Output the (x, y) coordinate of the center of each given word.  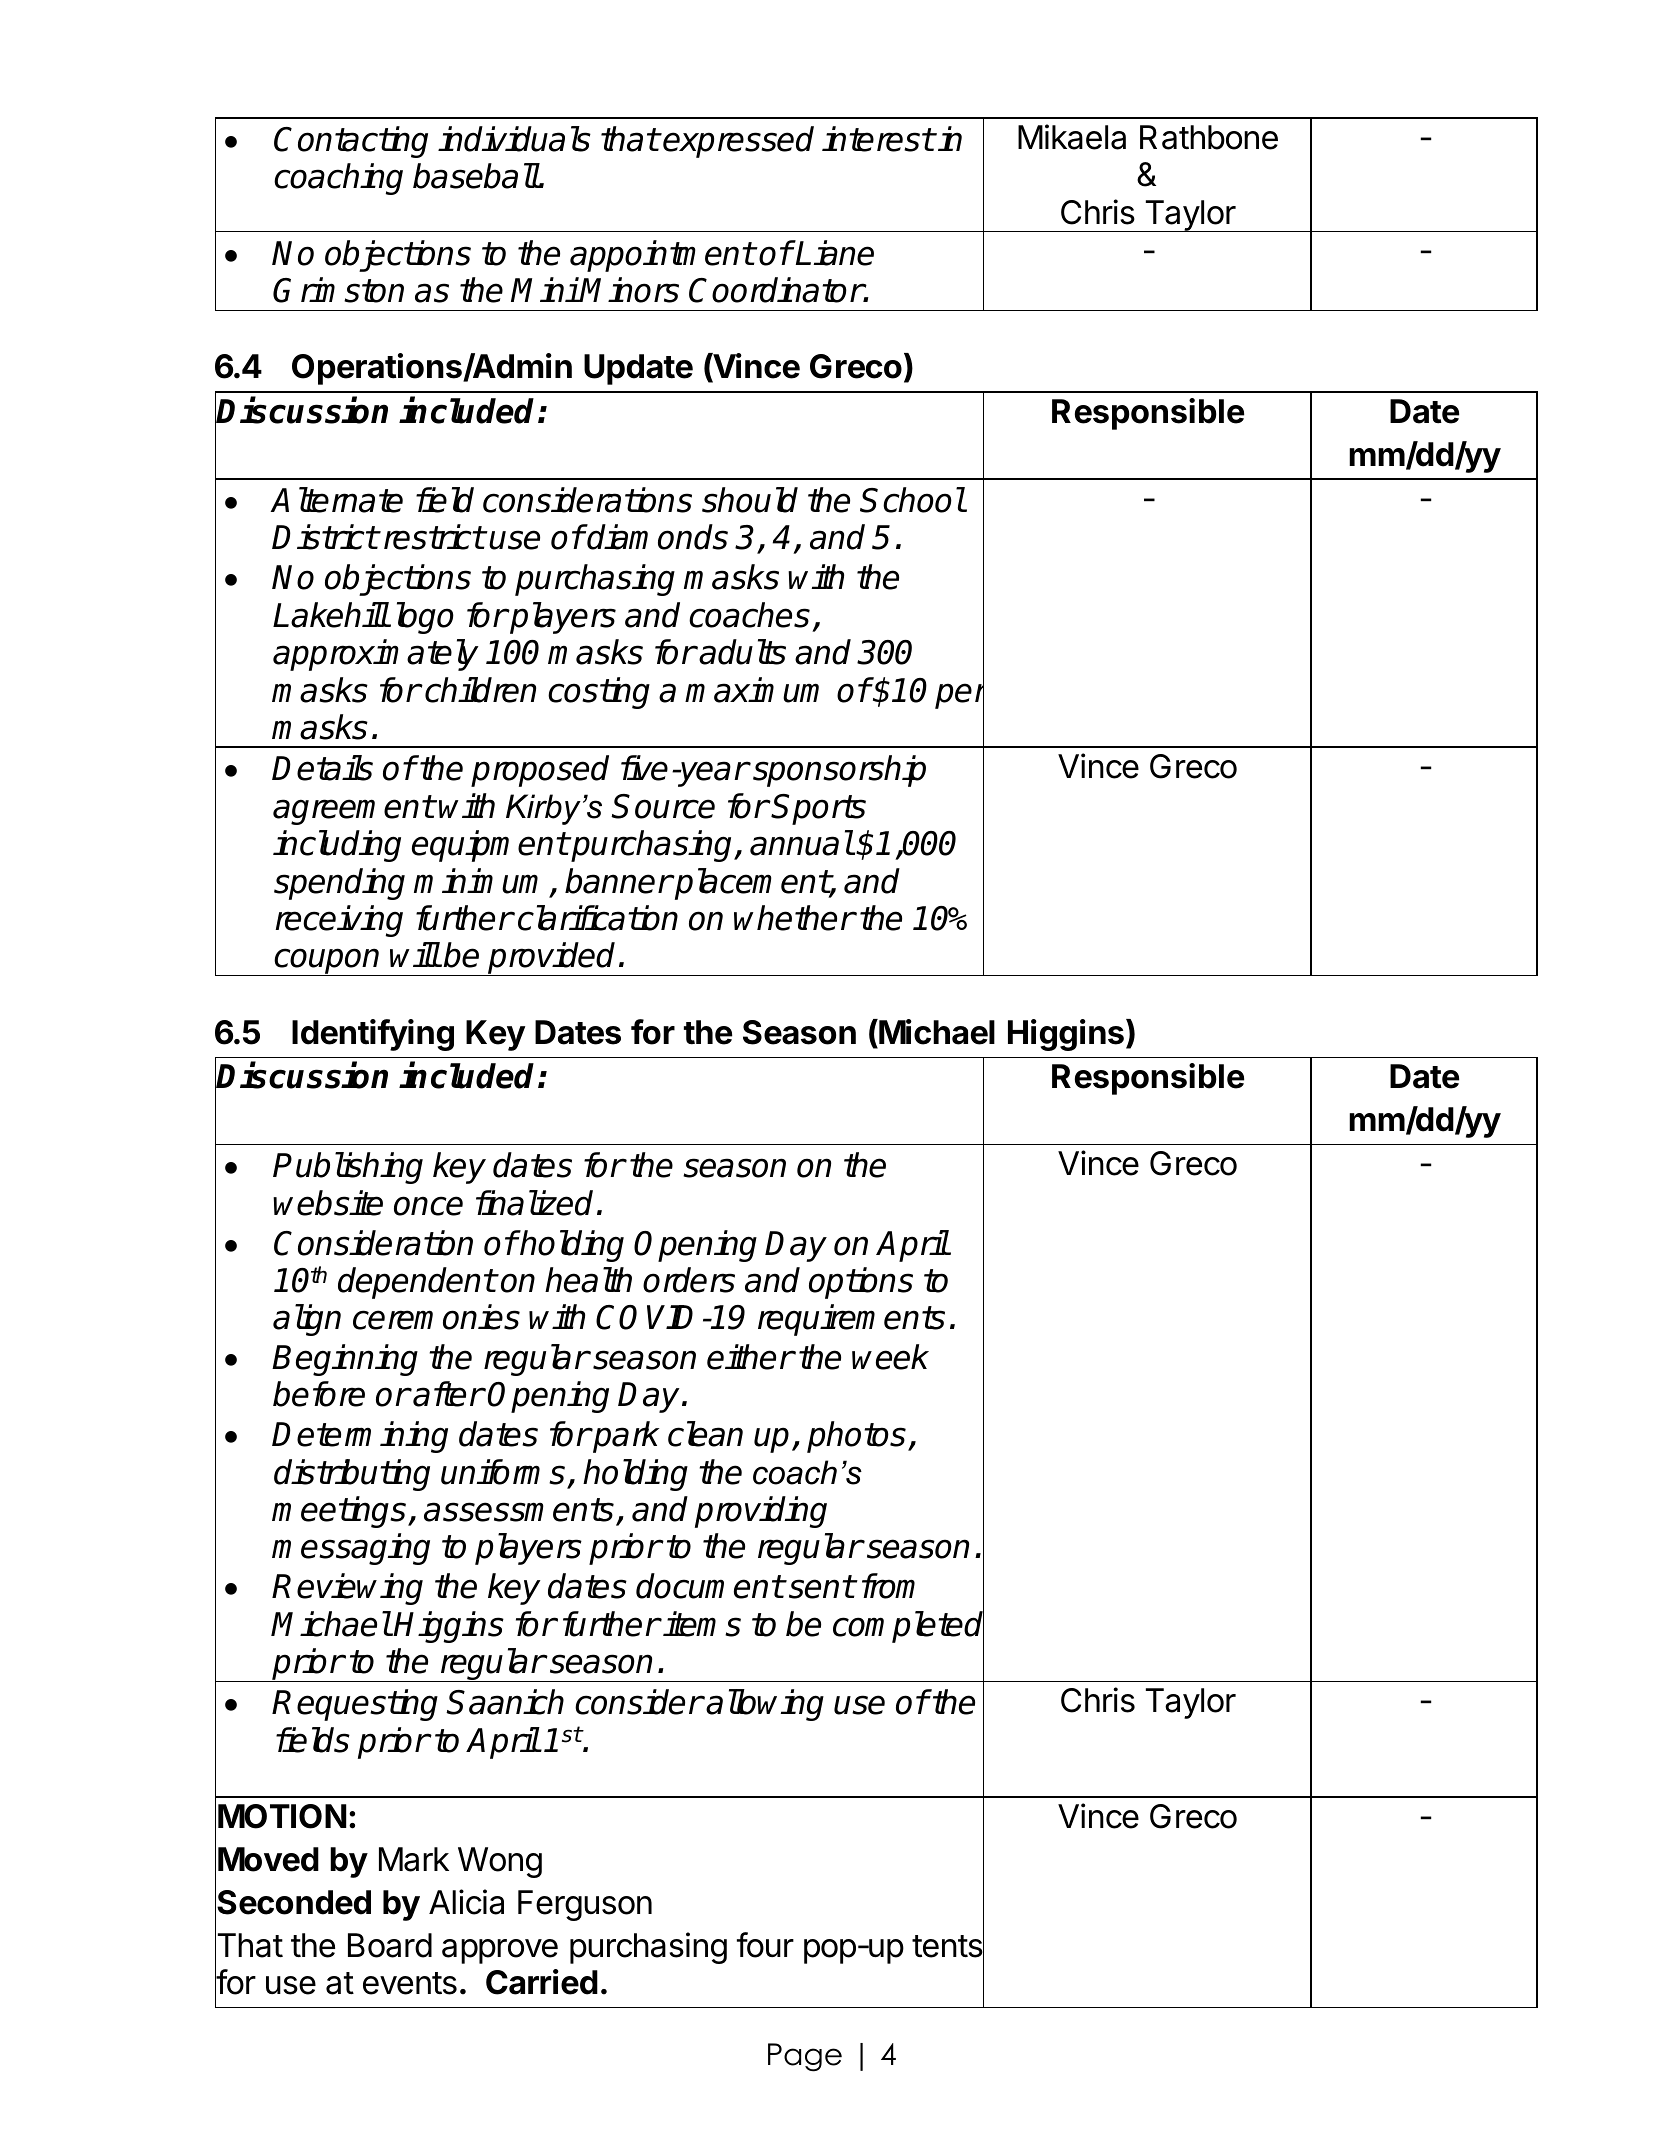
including (337, 846)
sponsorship (839, 771)
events (410, 1983)
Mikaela (1072, 137)
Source (663, 806)
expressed (738, 142)
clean (705, 1434)
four (765, 1945)
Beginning (345, 1360)
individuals (514, 139)
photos (856, 1437)
